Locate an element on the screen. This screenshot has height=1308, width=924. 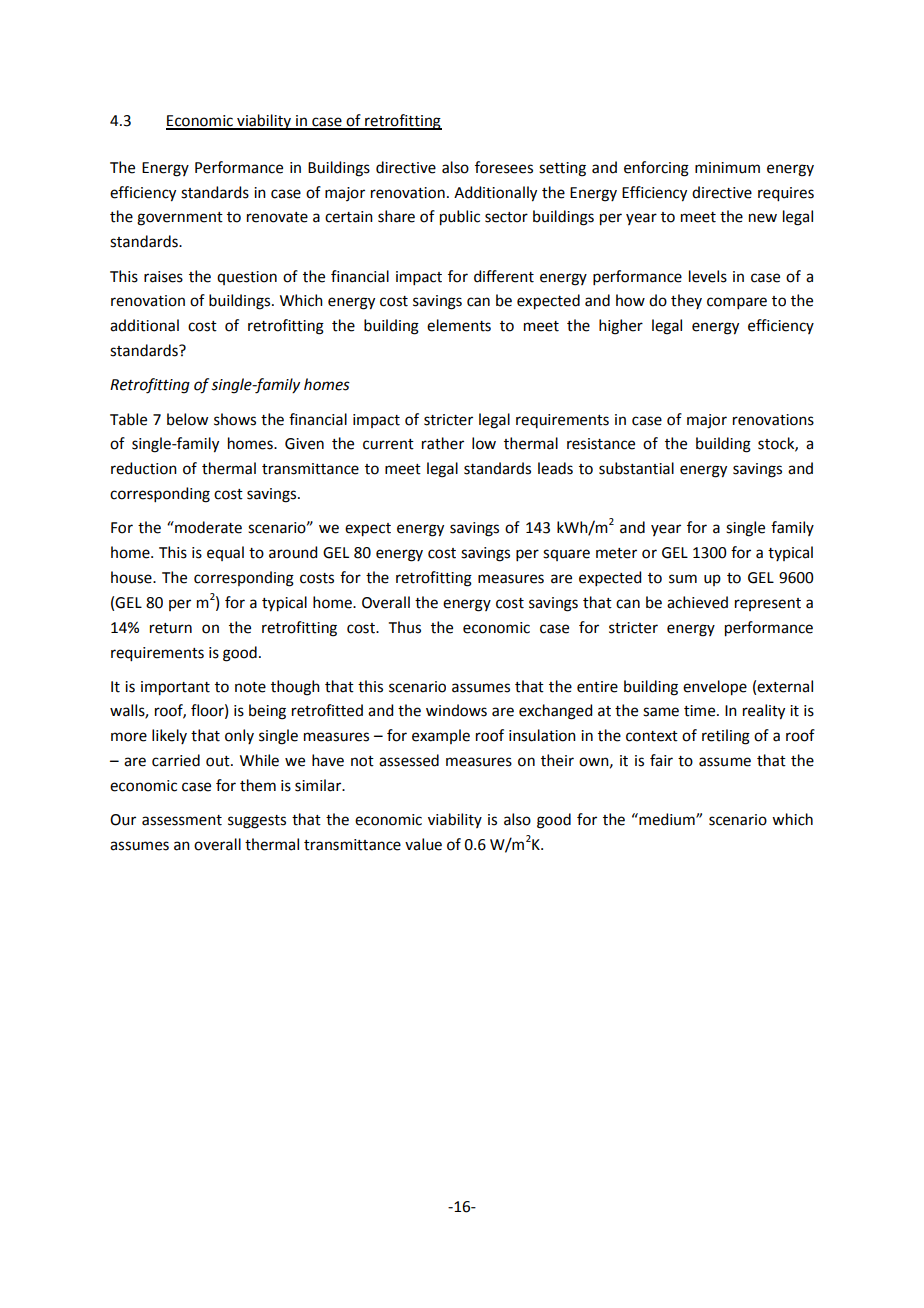
minimum is located at coordinates (727, 168).
